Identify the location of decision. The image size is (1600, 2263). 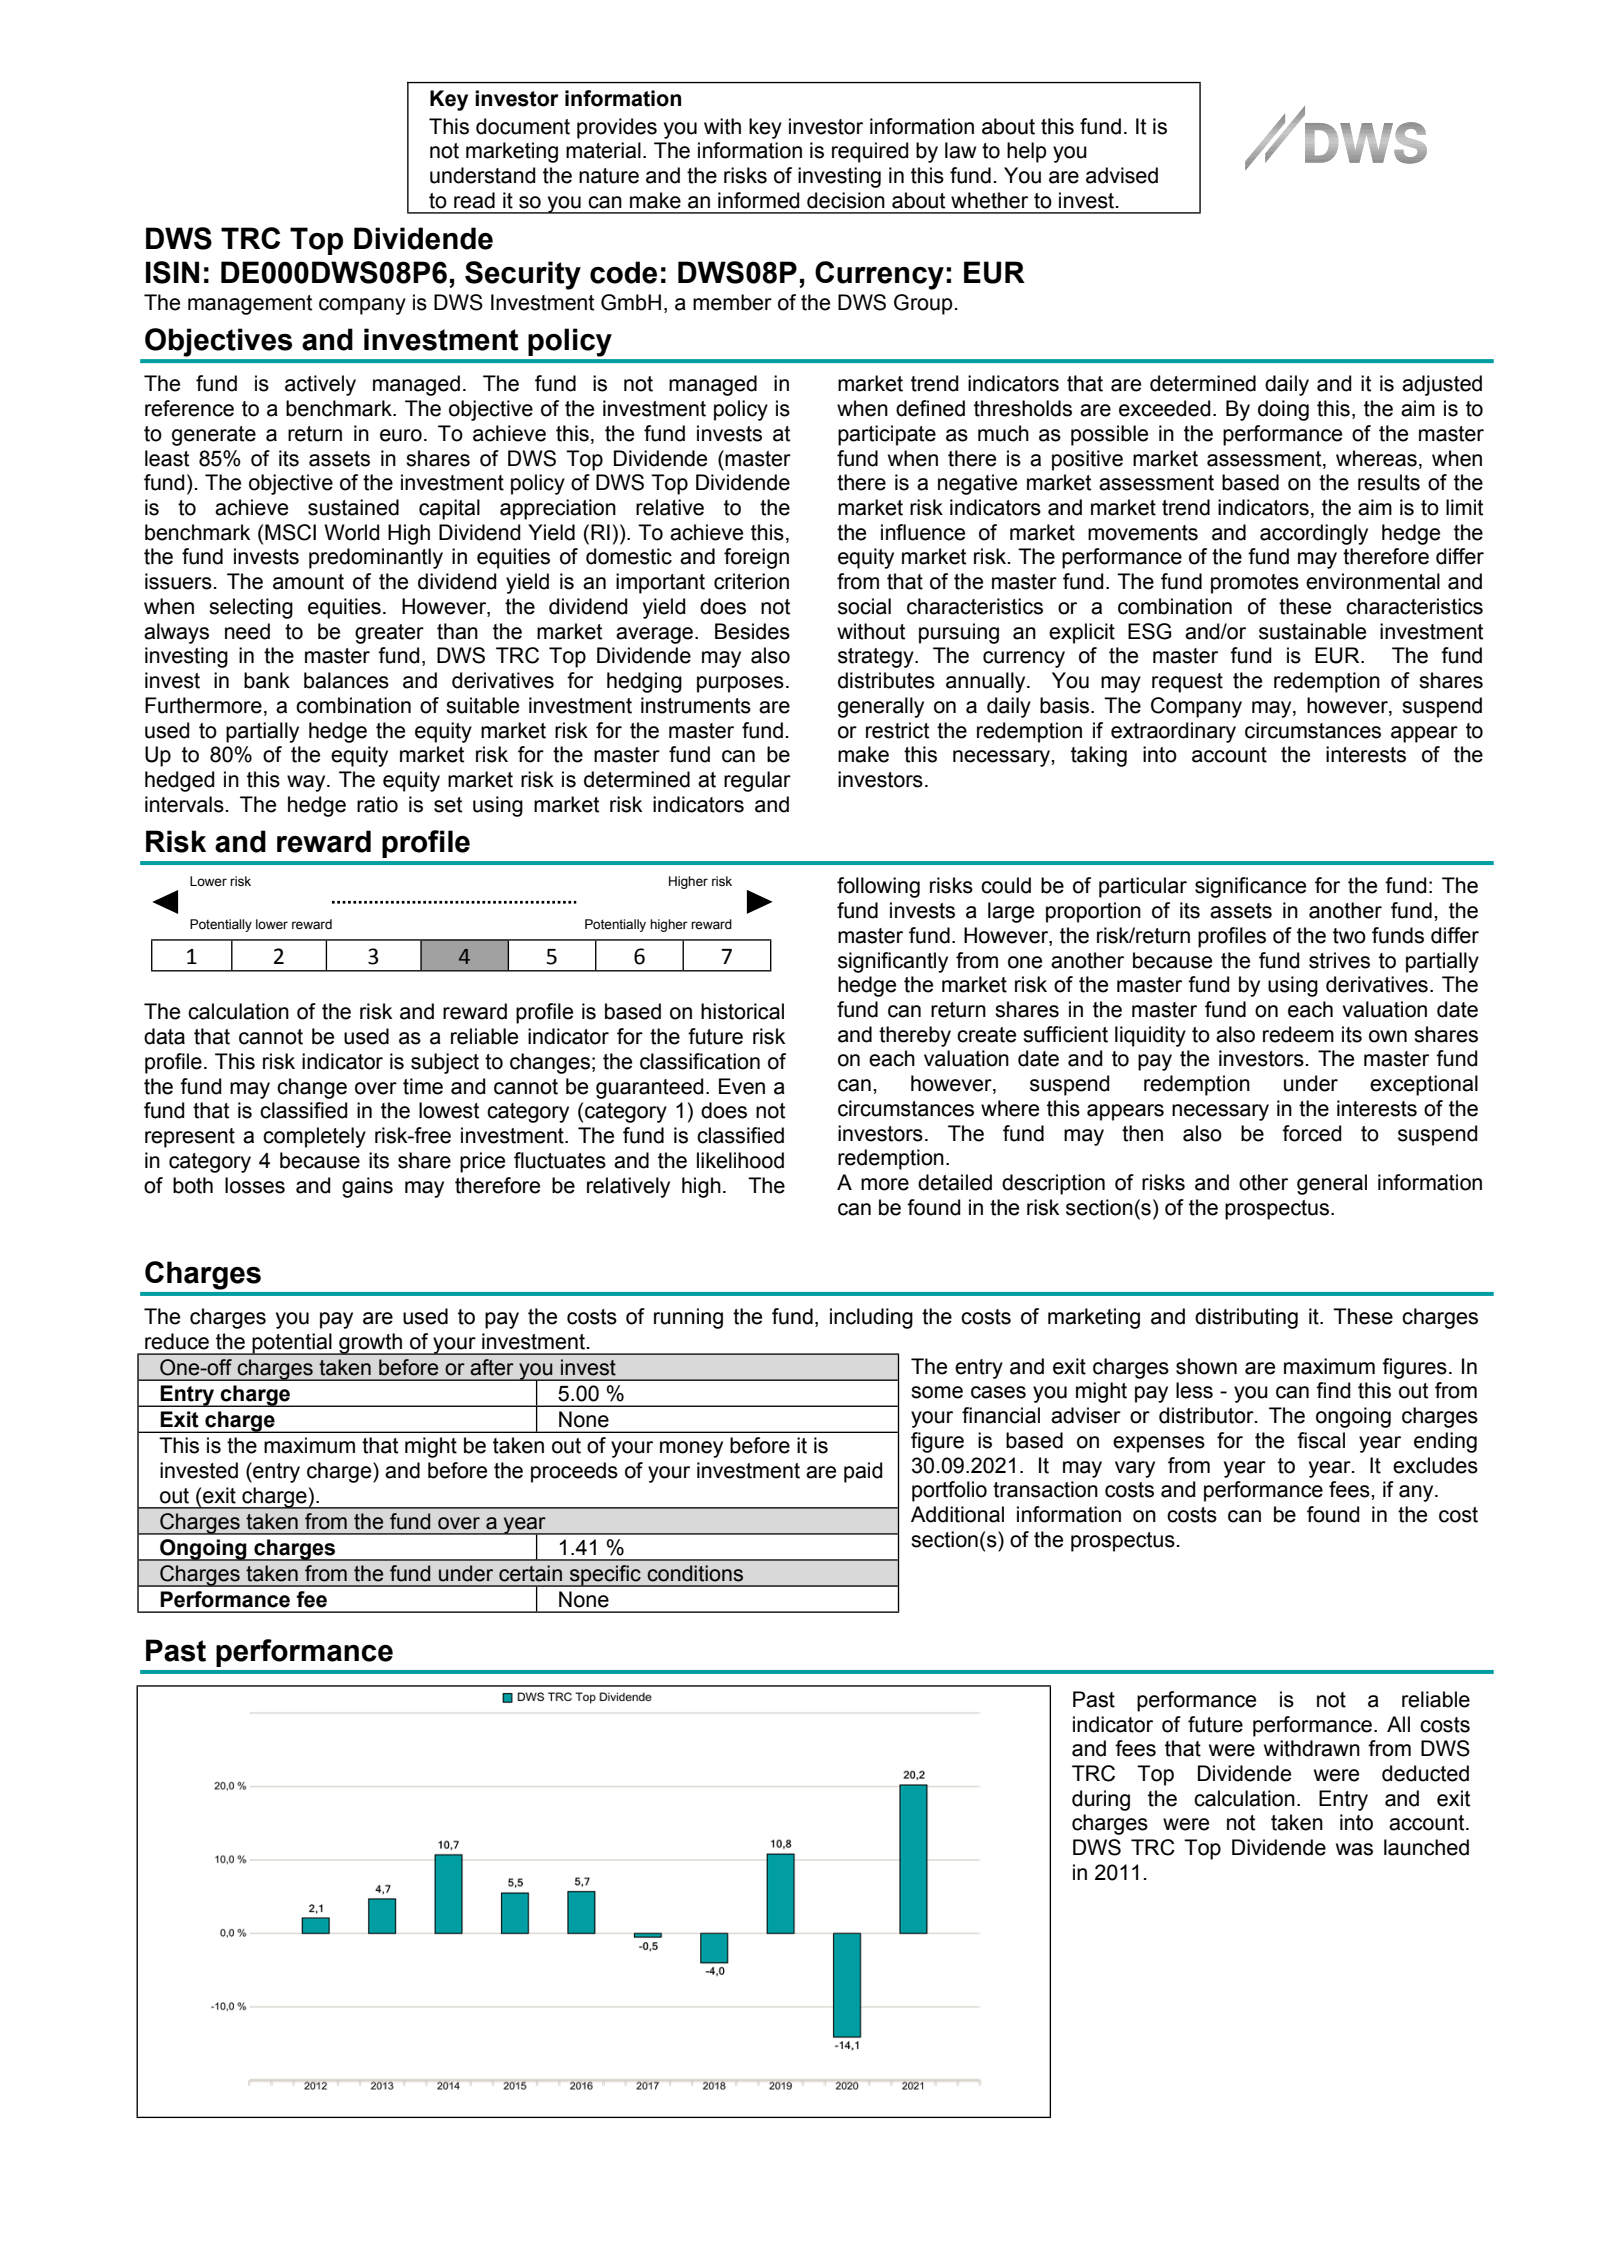
(846, 200).
